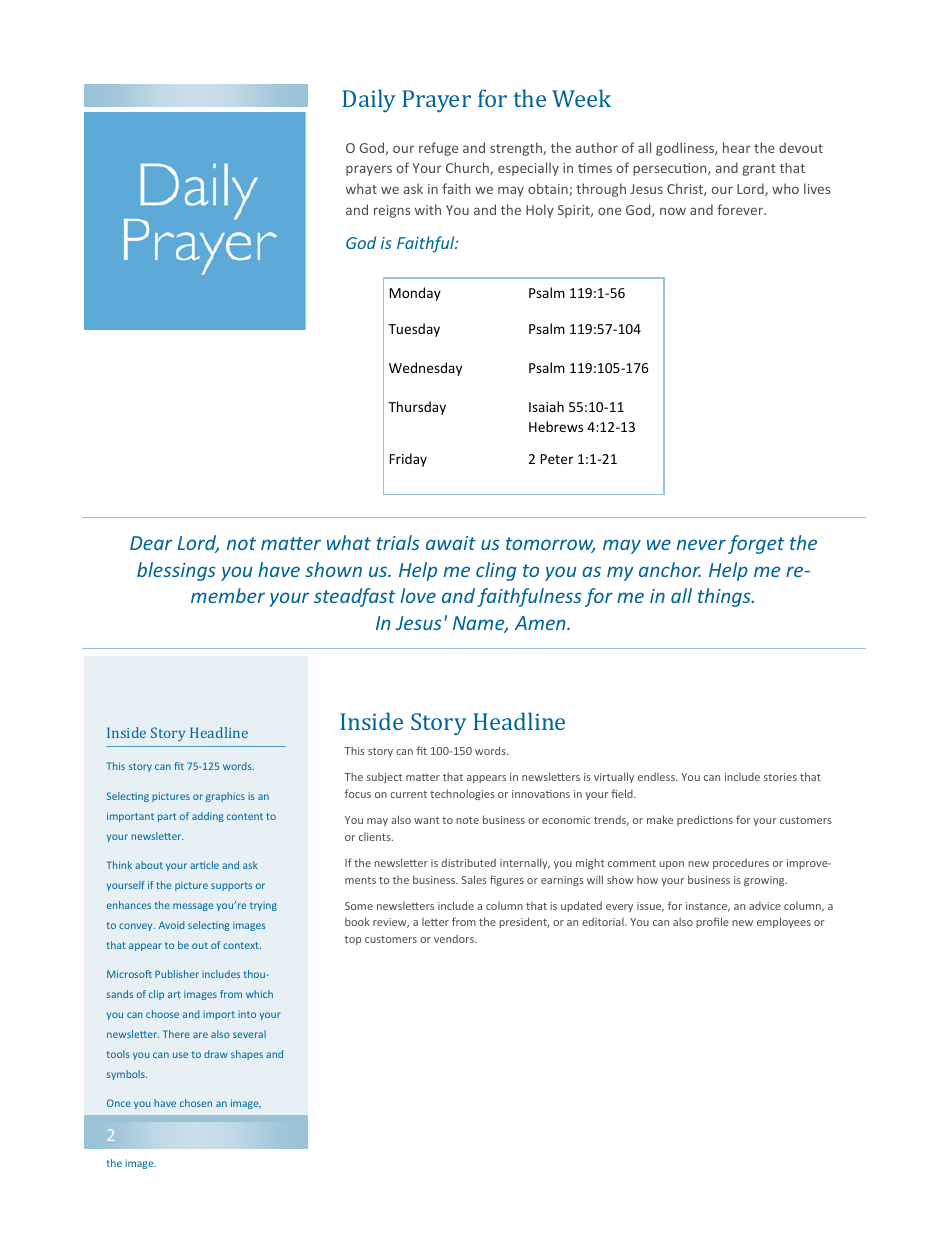  I want to click on Daily, so click(369, 100).
